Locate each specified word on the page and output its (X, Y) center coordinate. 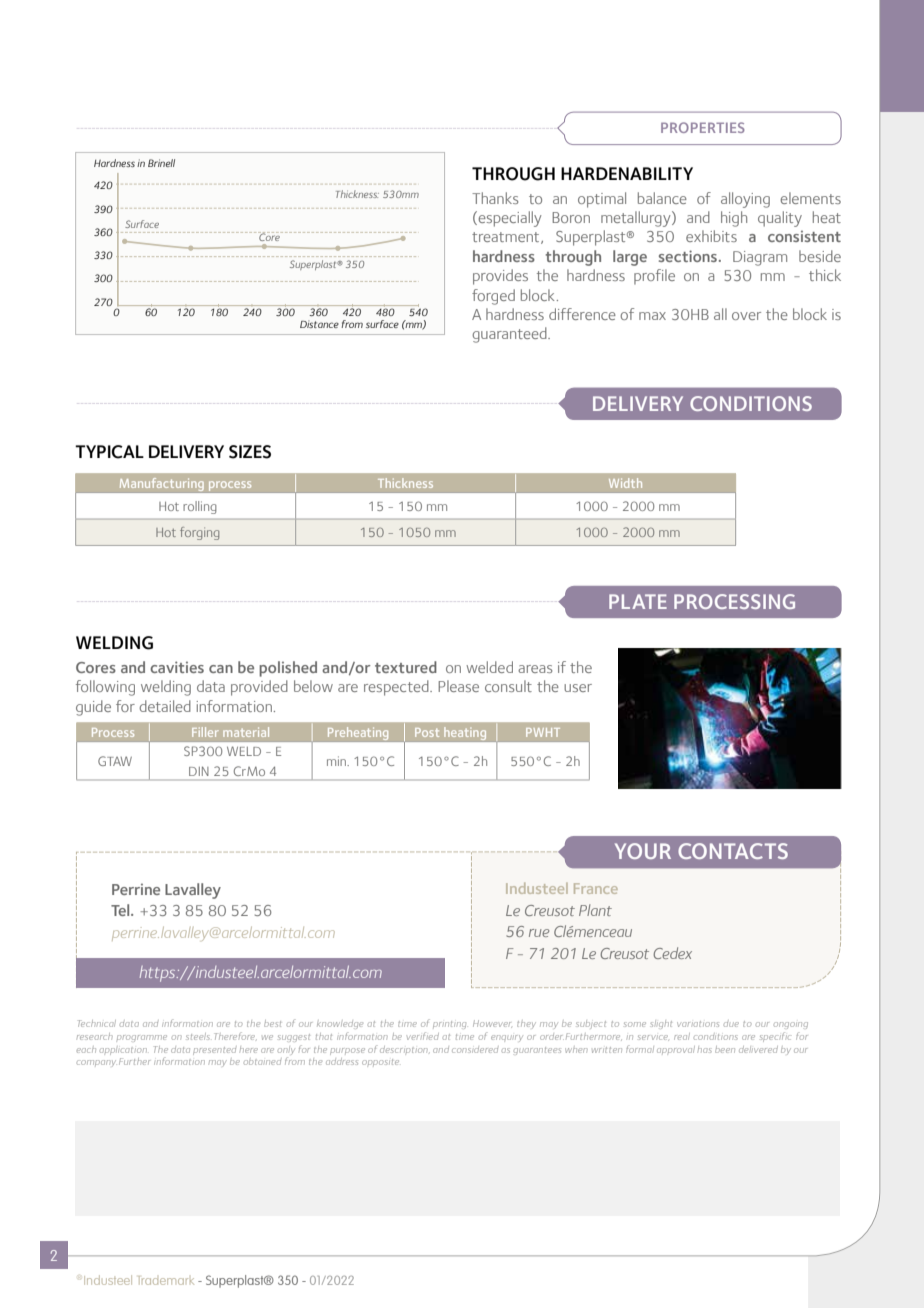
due (731, 1024)
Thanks (495, 198)
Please (458, 686)
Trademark (166, 1280)
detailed (165, 706)
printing (449, 1025)
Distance (319, 324)
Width (625, 483)
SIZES (250, 452)
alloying (745, 200)
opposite (380, 1062)
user (578, 688)
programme (142, 1038)
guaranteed (510, 335)
